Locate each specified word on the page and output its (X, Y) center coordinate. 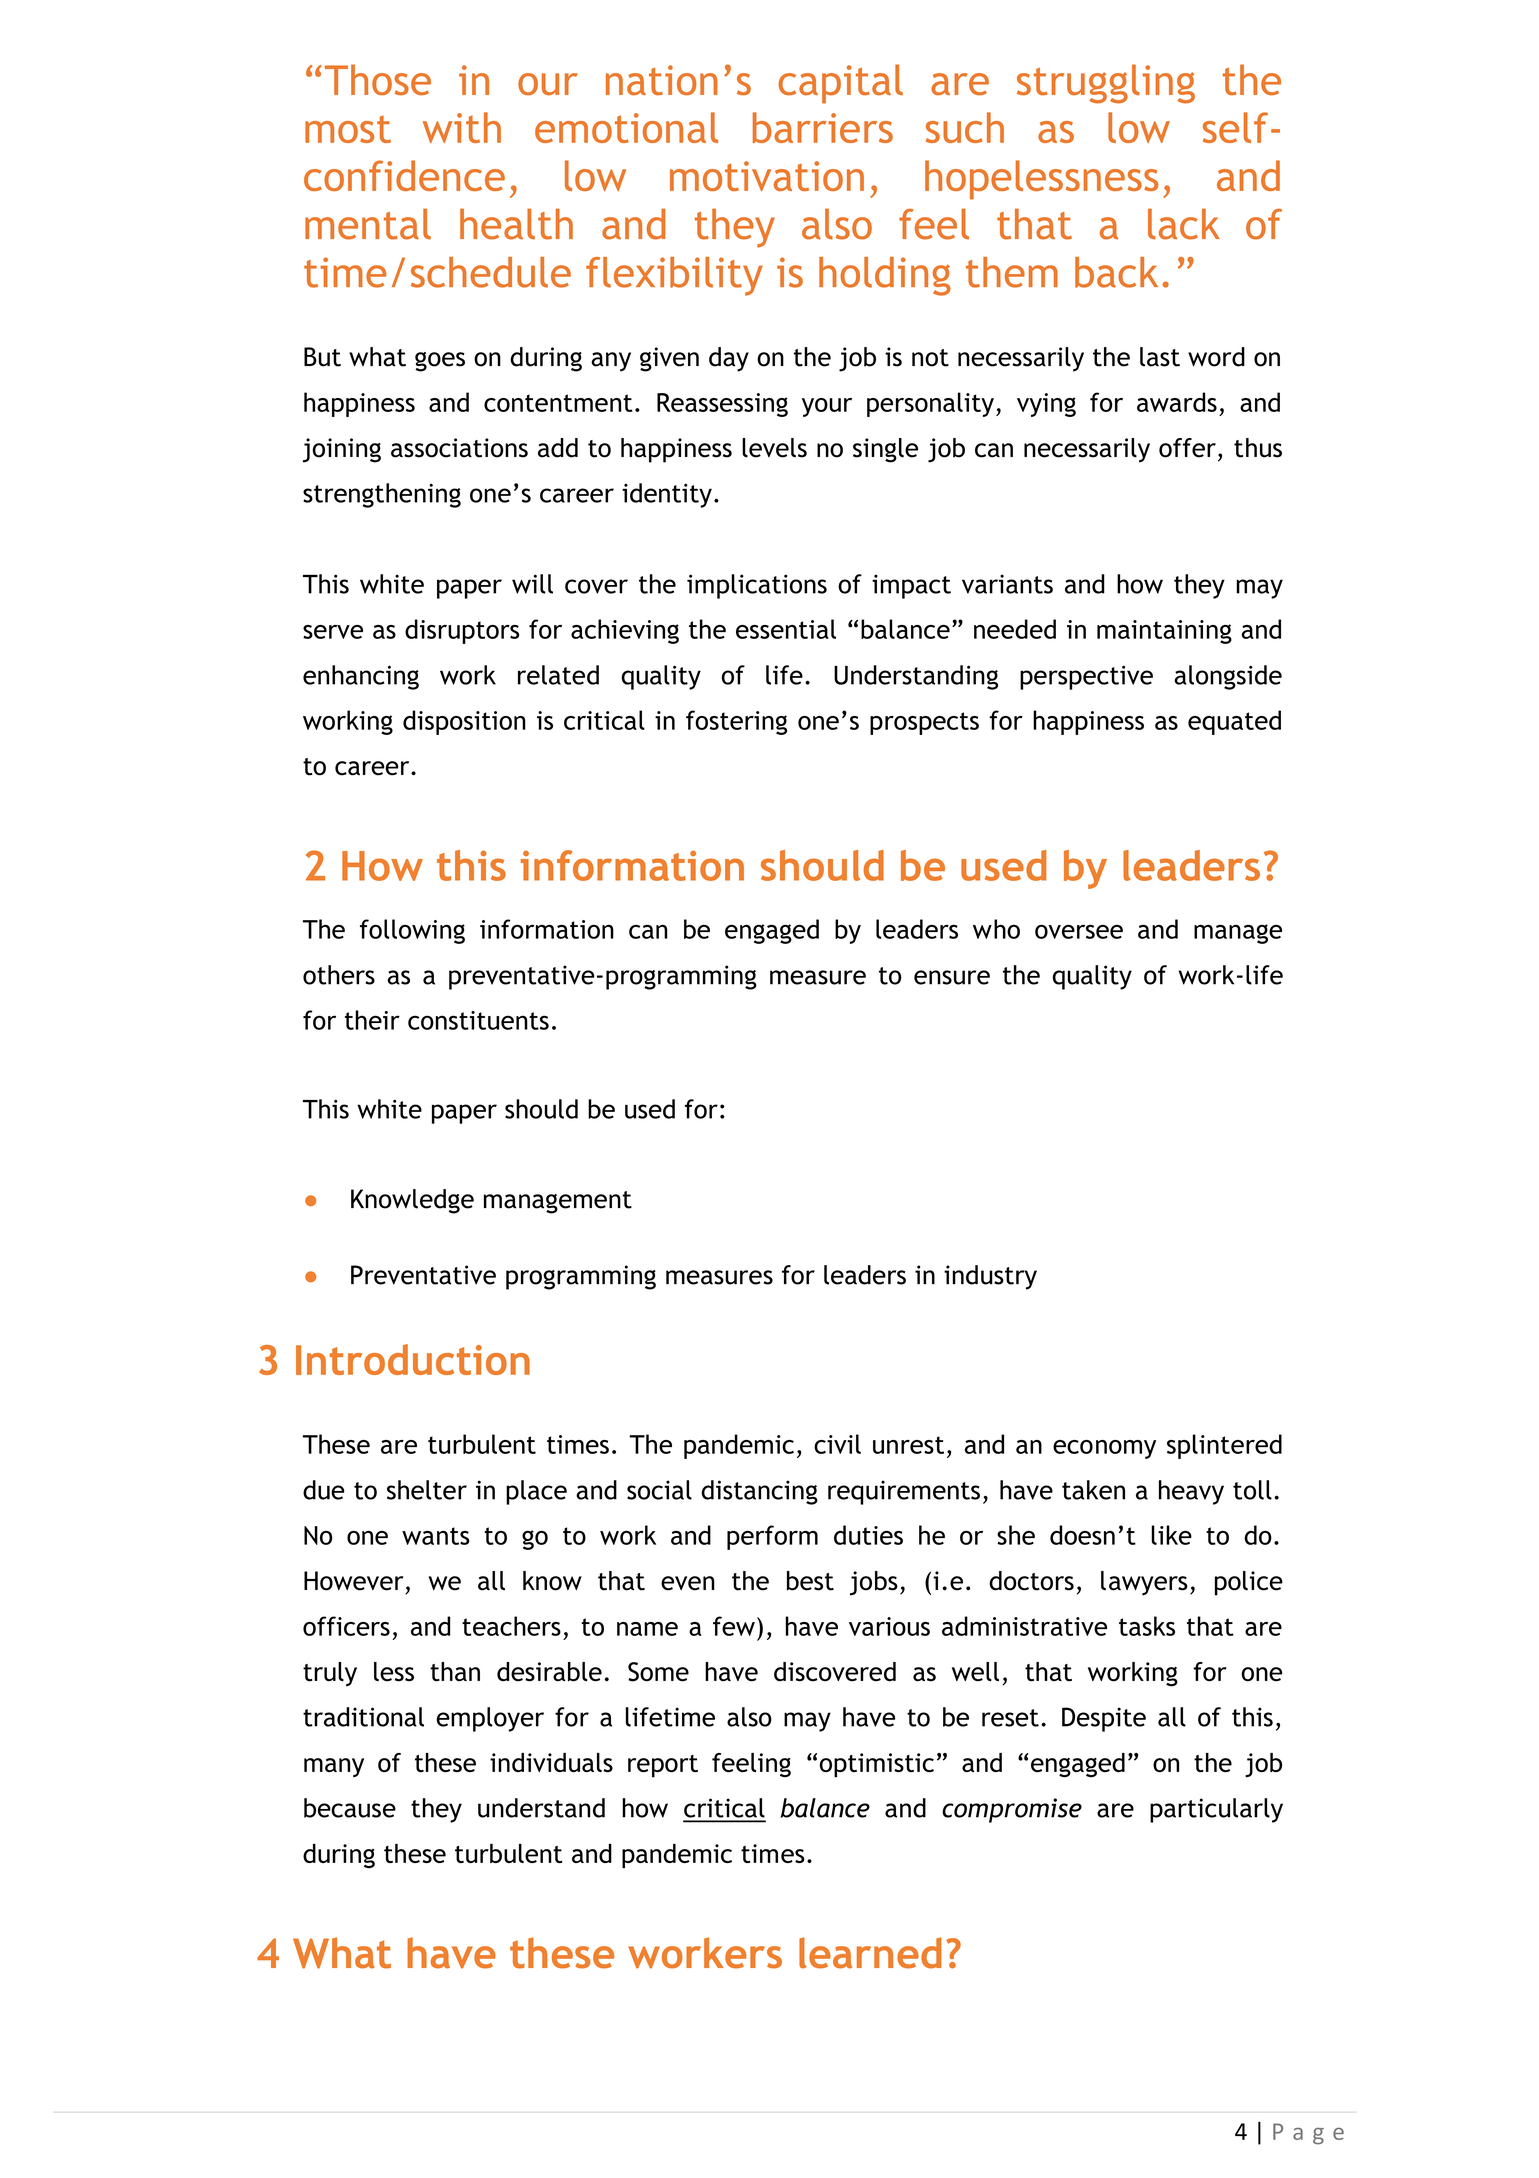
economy (1104, 1449)
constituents (478, 1020)
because (350, 1808)
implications (757, 586)
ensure (952, 977)
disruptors (462, 631)
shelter (427, 1490)
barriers (823, 127)
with (462, 127)
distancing (759, 1492)
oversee (1079, 932)
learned (870, 1953)
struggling (1106, 84)
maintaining (1164, 632)
